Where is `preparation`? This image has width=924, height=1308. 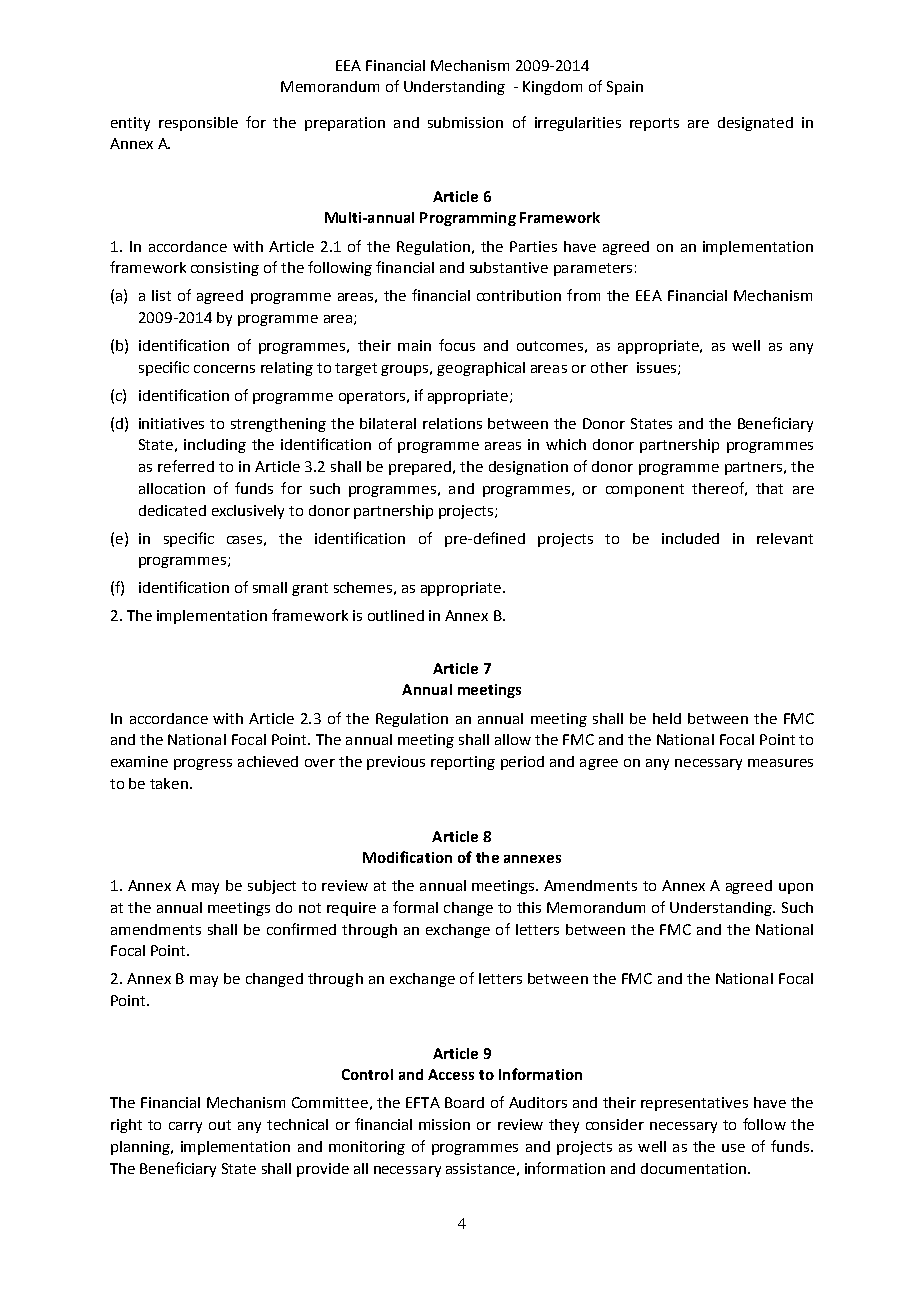
preparation is located at coordinates (345, 124).
